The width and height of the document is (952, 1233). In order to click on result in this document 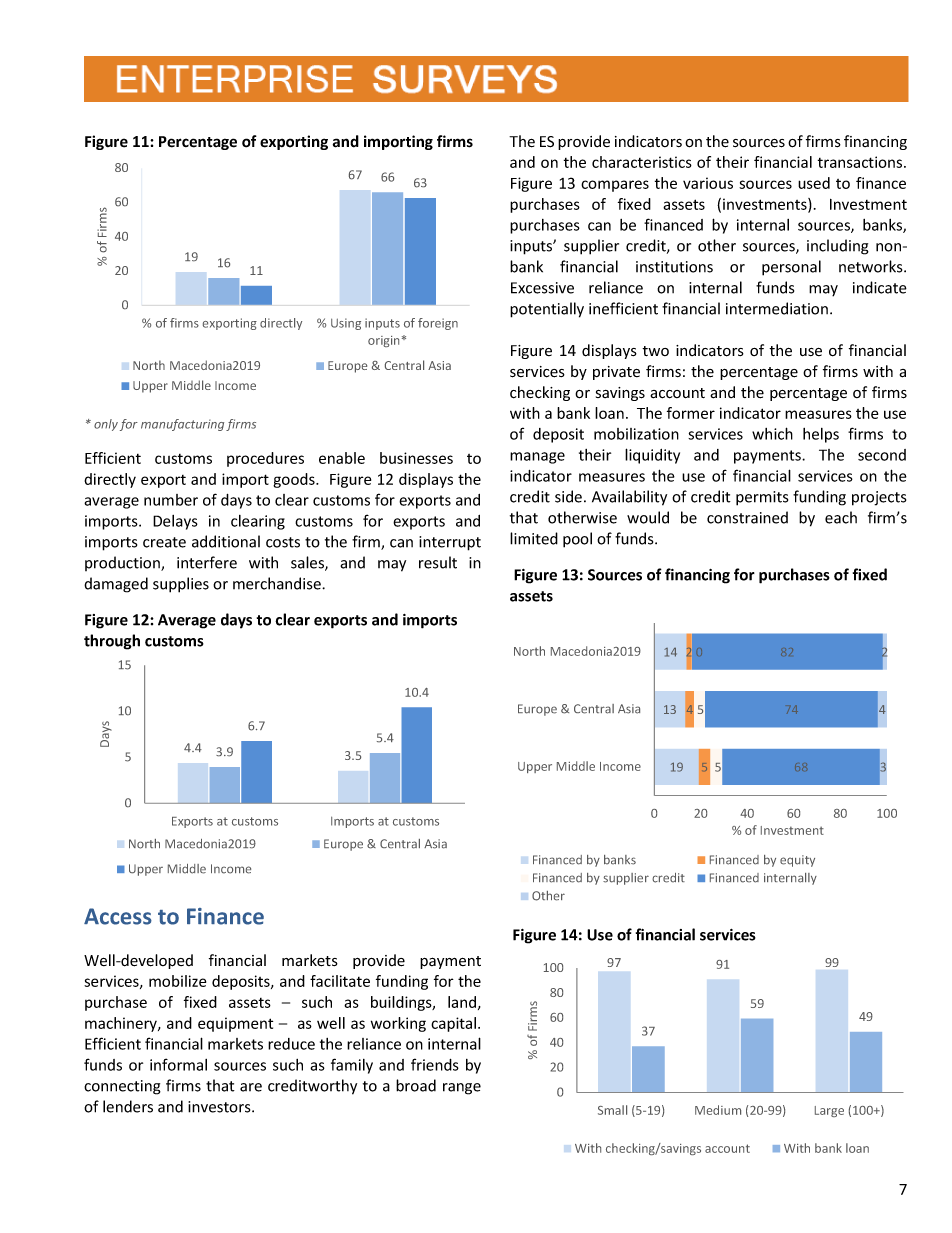, I will do `click(438, 562)`.
